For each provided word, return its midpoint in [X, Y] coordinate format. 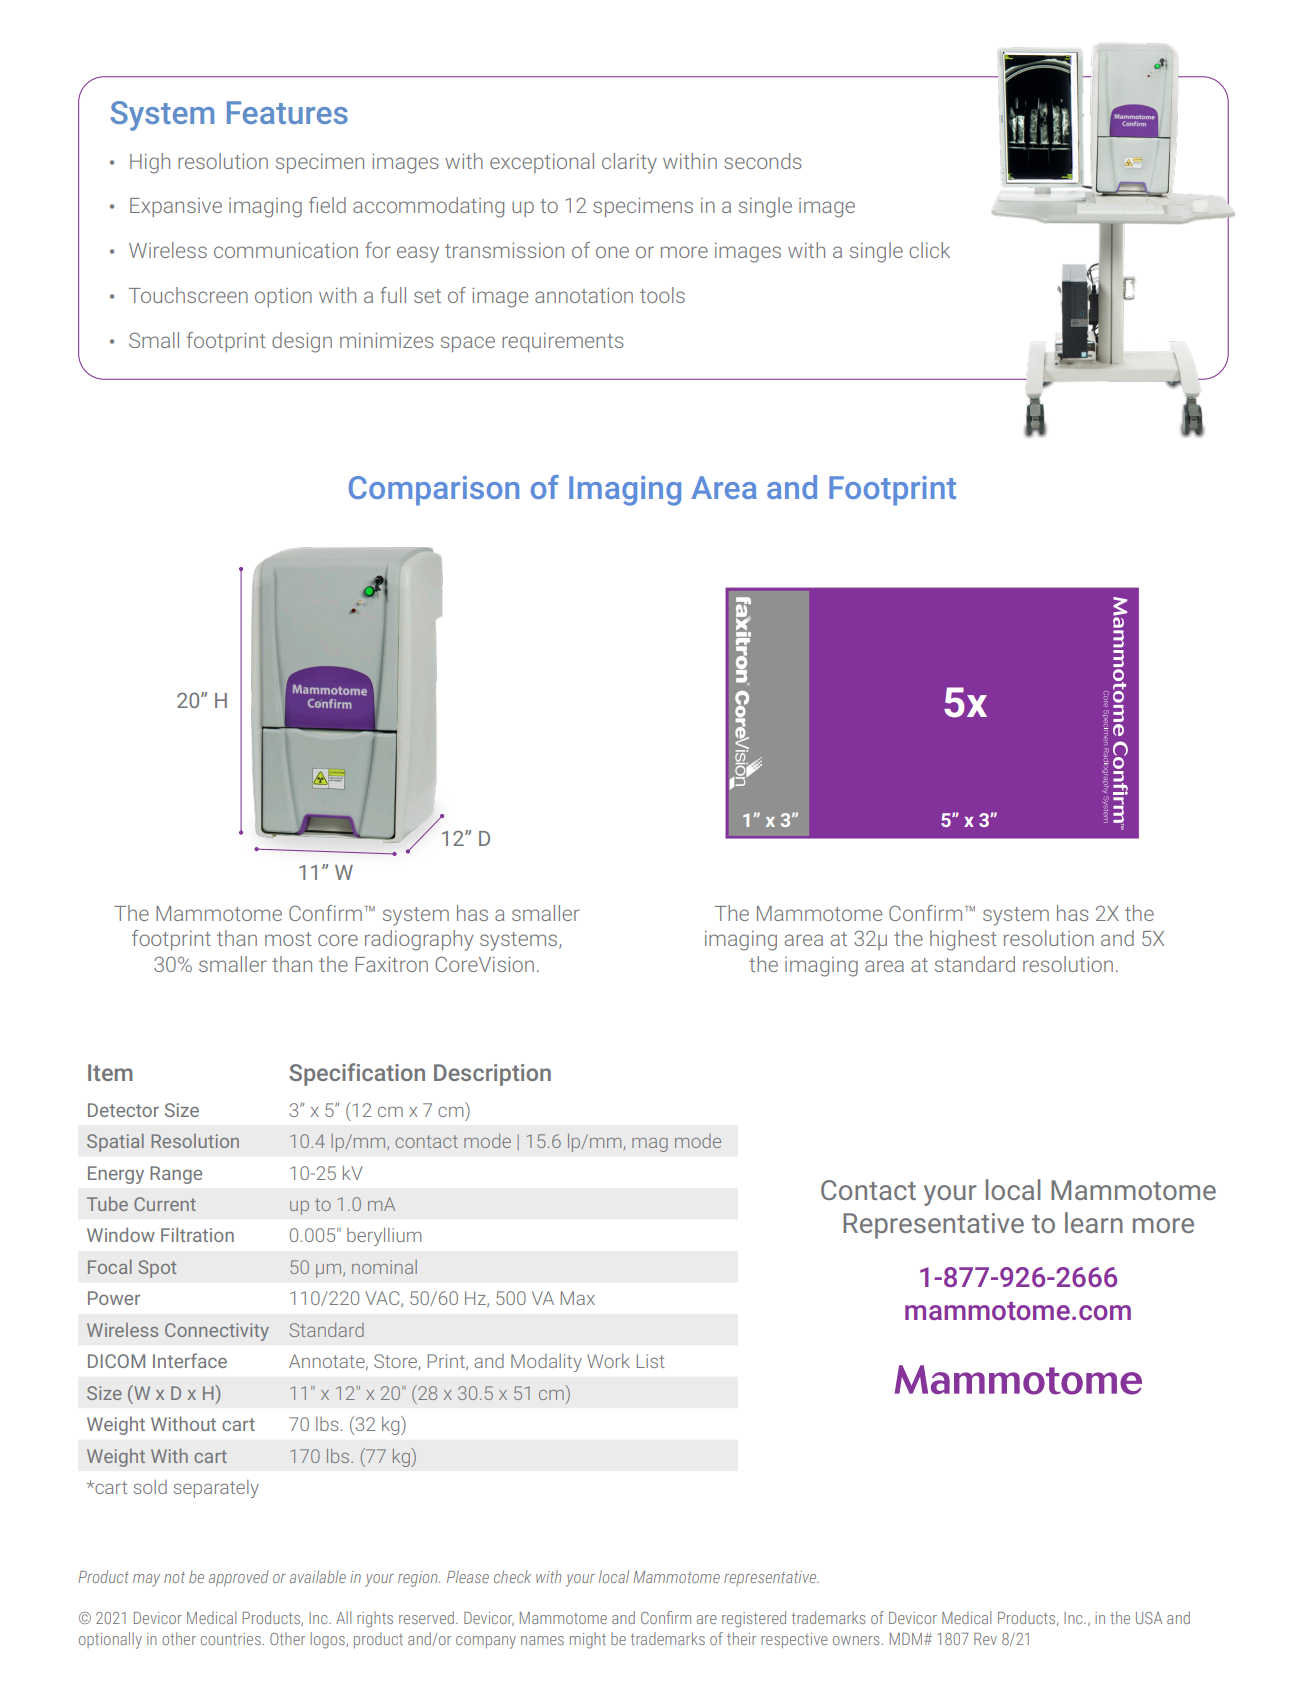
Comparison [434, 491]
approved [239, 1578]
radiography [419, 940]
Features [287, 112]
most [288, 939]
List [651, 1361]
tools [662, 295]
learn [1094, 1222]
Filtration [197, 1234]
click [929, 250]
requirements [562, 342]
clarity [629, 163]
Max [578, 1298]
